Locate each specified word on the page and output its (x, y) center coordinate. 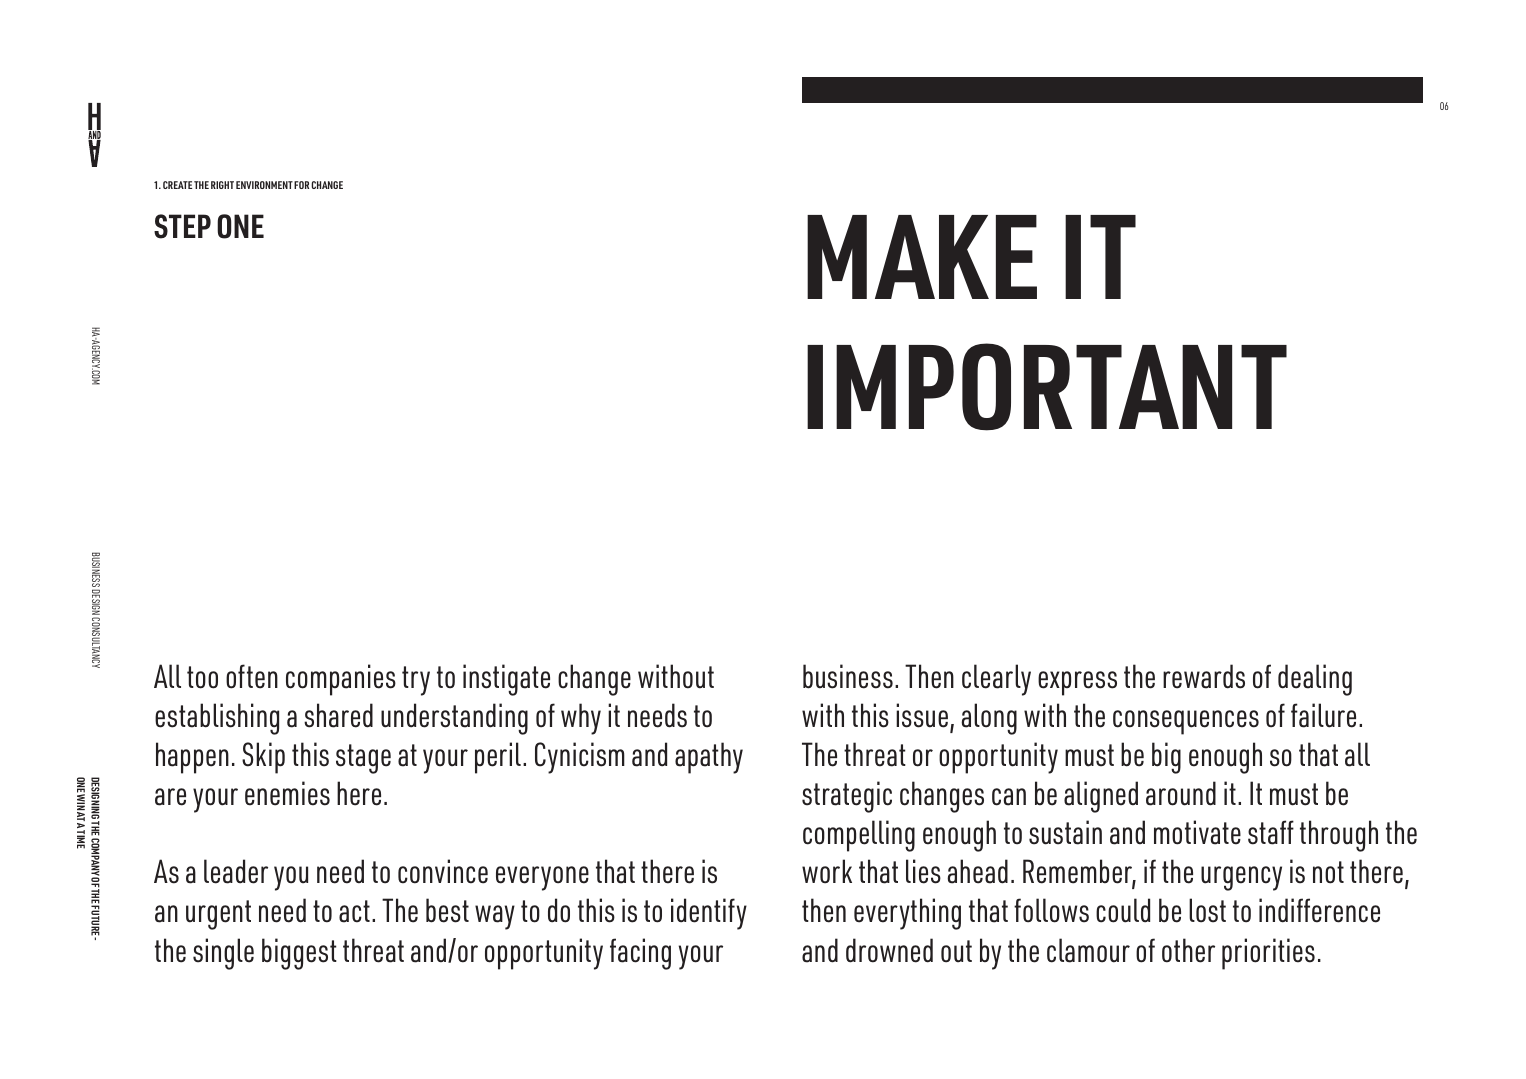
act (354, 911)
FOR (301, 185)
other (1188, 950)
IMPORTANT (1047, 387)
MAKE (922, 257)
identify (709, 914)
